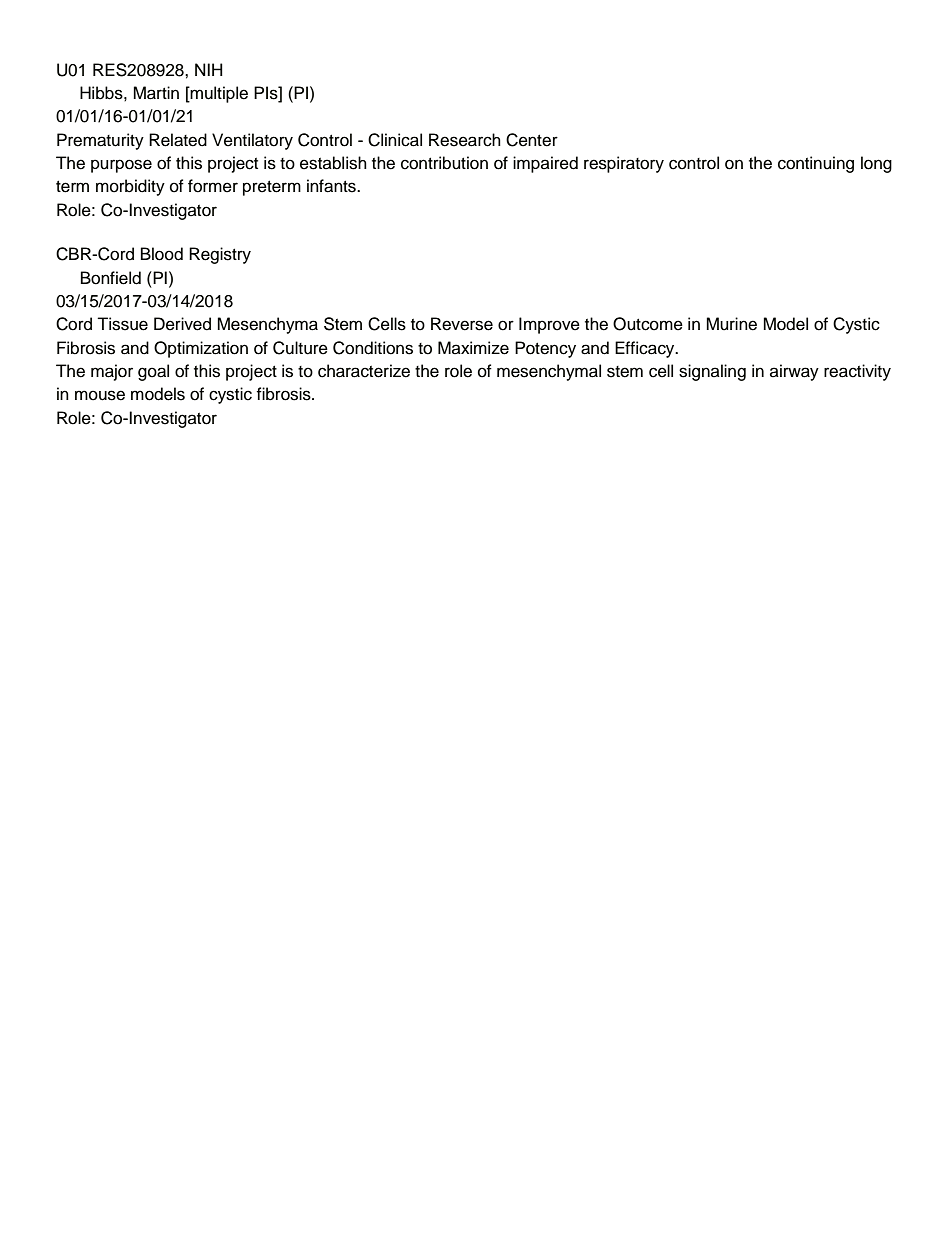 The image size is (952, 1233). Describe the element at coordinates (731, 324) in the screenshot. I see `Murine` at that location.
